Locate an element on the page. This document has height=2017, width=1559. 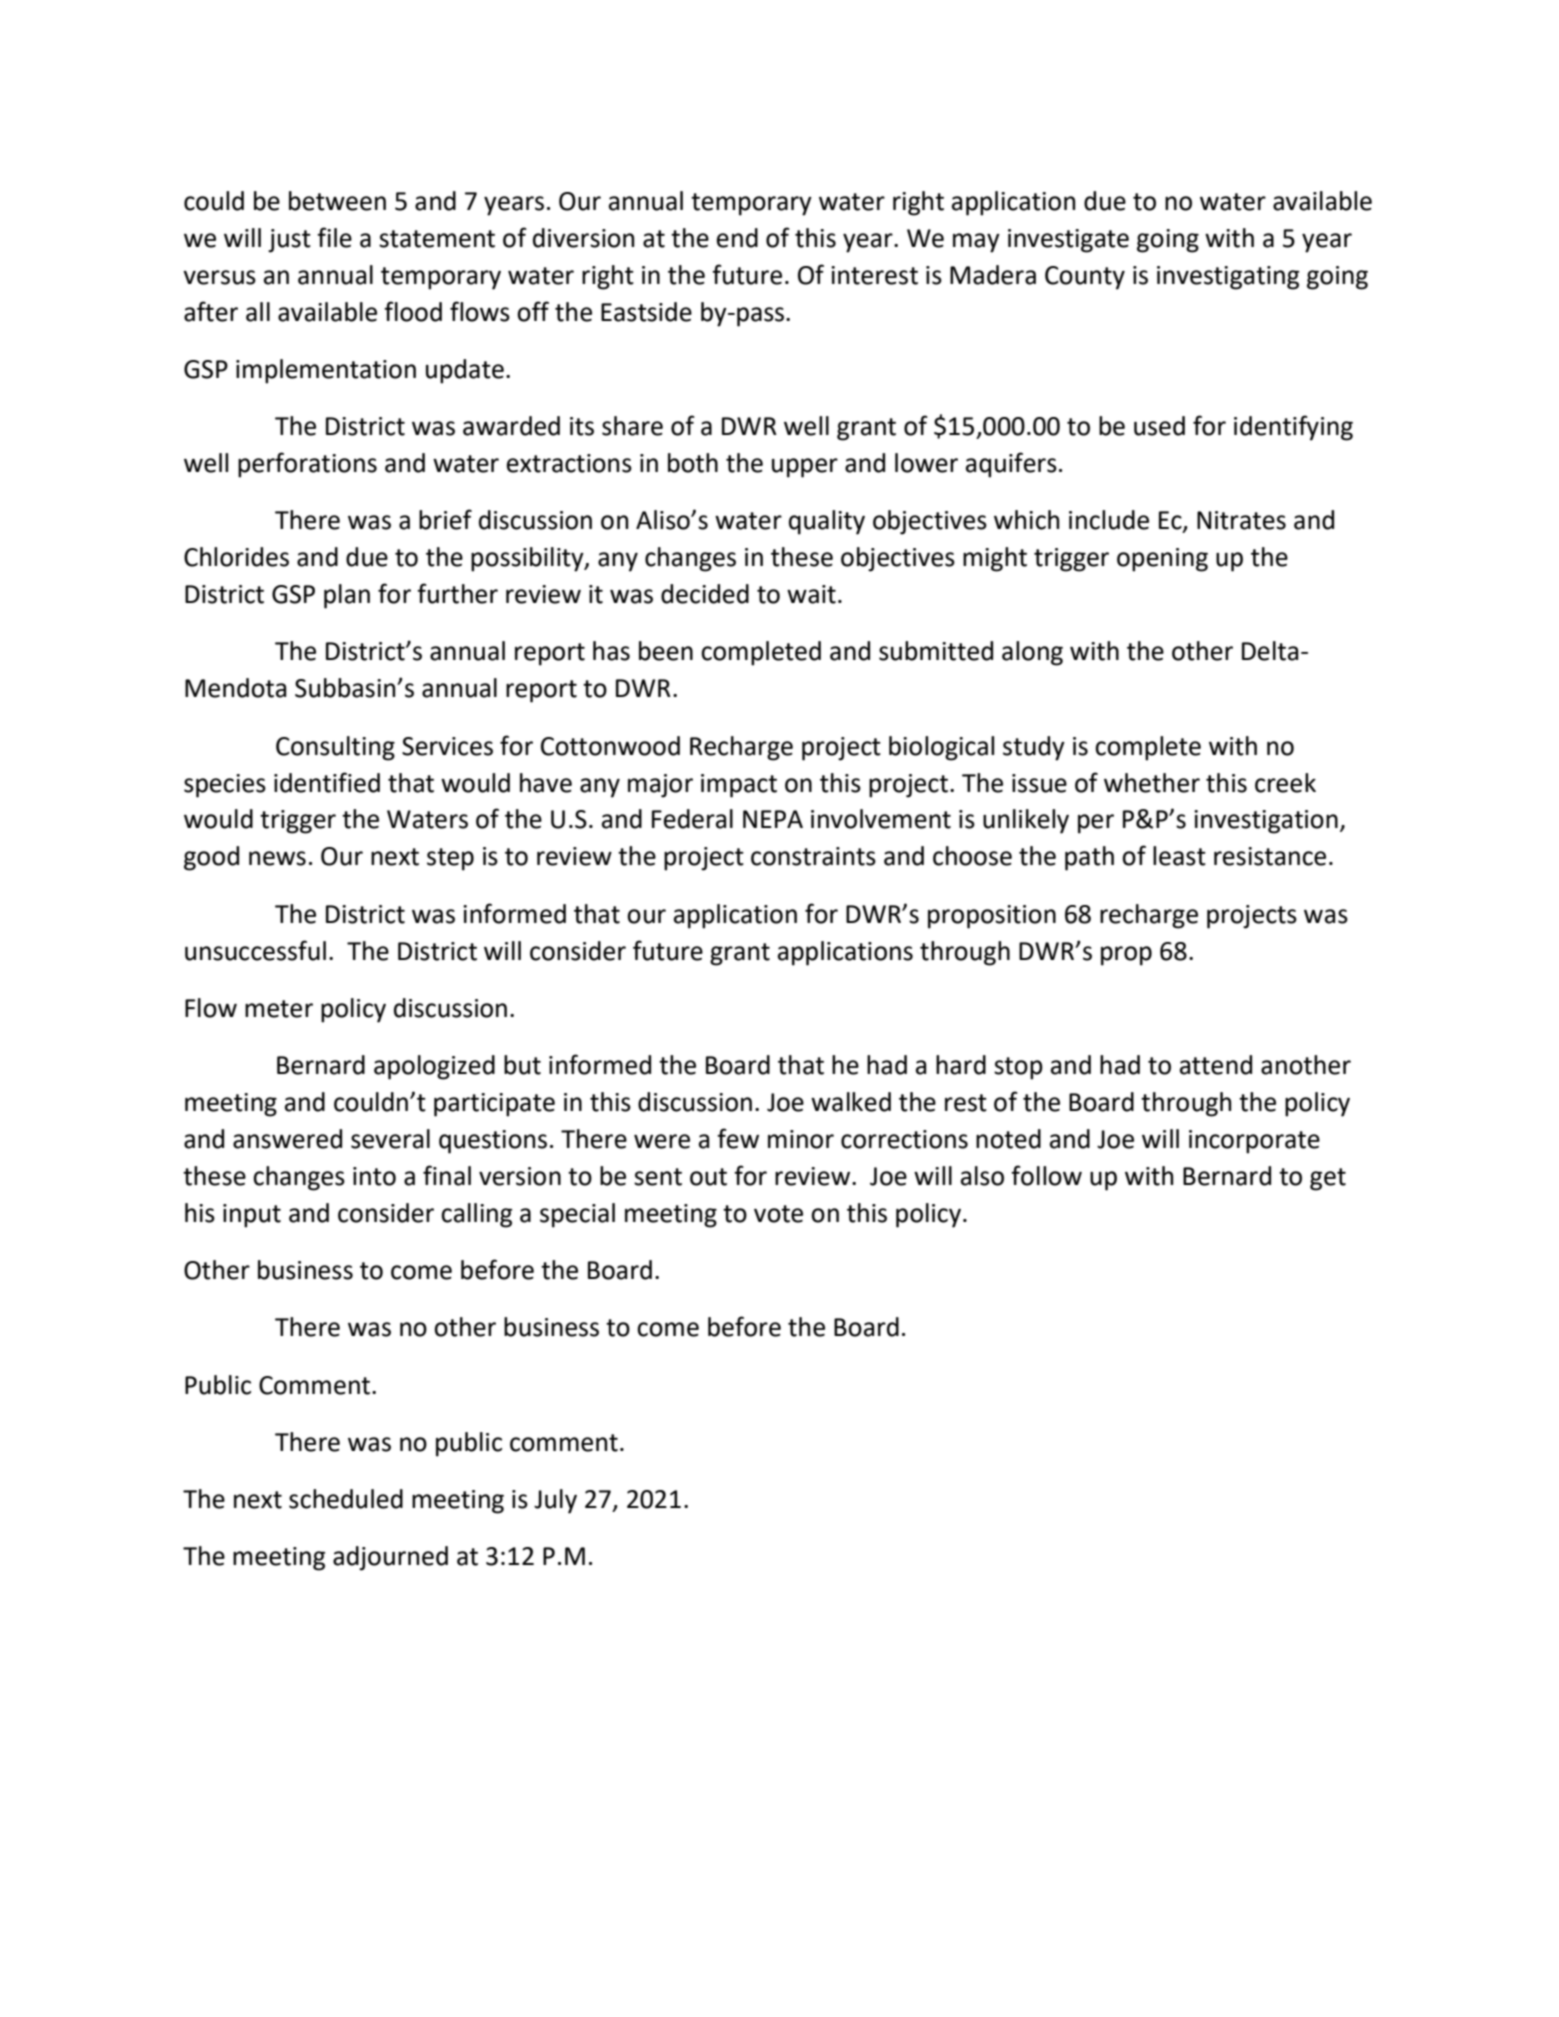
file is located at coordinates (334, 237).
